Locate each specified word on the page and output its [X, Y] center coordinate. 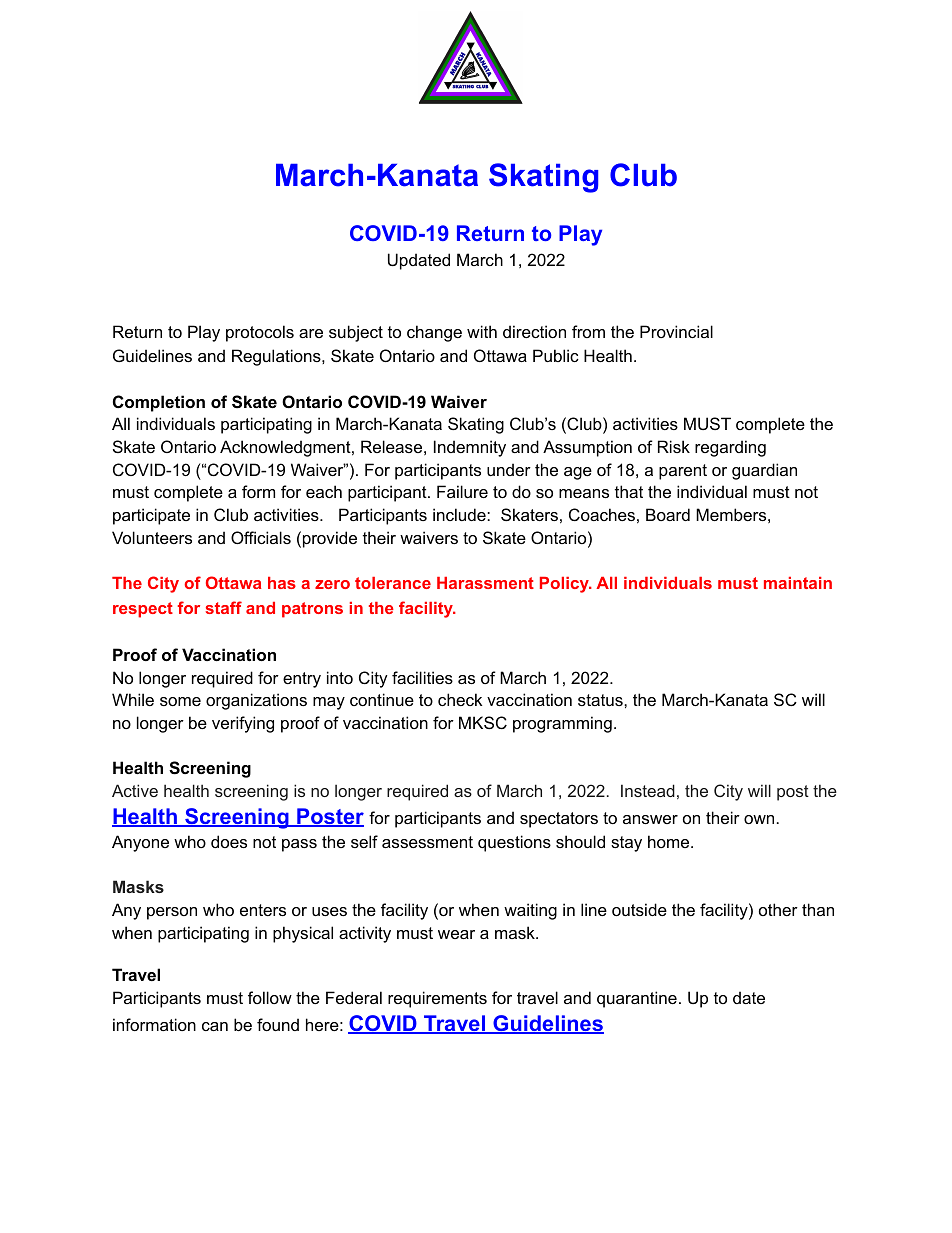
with [482, 331]
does [229, 841]
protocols [260, 333]
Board [668, 514]
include [460, 514]
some [180, 701]
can [215, 1026]
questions [514, 843]
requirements [437, 999]
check [460, 699]
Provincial [676, 331]
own [759, 819]
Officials [261, 537]
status [601, 700]
